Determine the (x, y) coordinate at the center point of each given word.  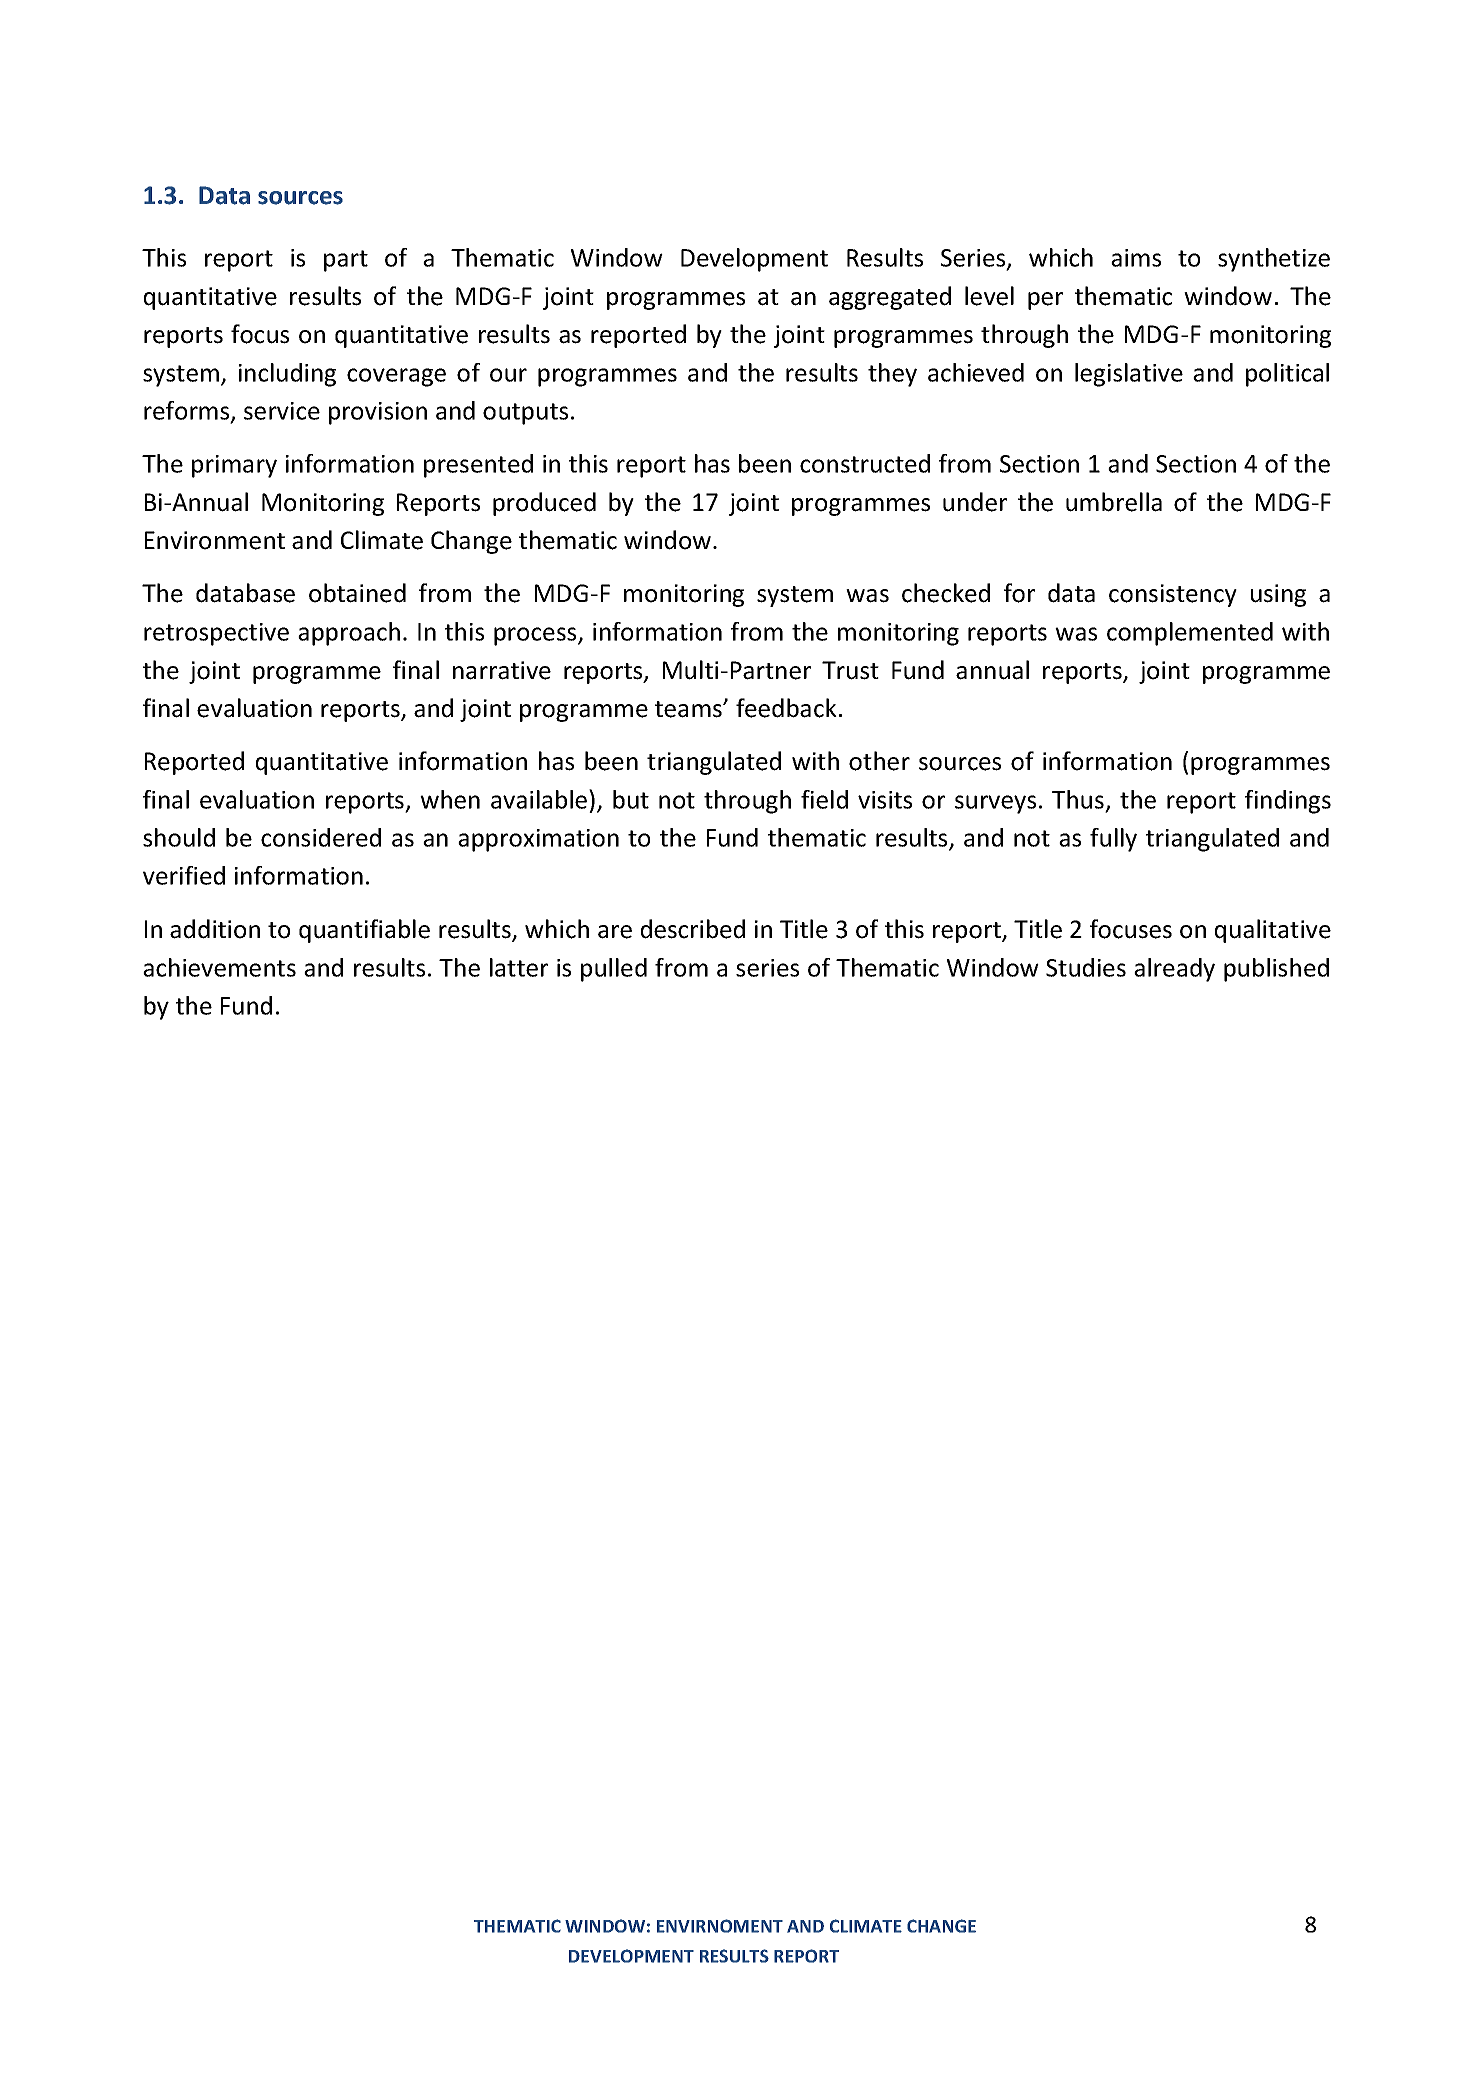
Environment (215, 540)
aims (1136, 258)
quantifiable (364, 931)
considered (321, 837)
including (287, 375)
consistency (1173, 595)
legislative (1129, 375)
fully (1113, 840)
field (824, 799)
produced (544, 504)
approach (349, 634)
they (892, 375)
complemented (1190, 634)
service (282, 411)
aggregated (890, 298)
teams (689, 709)
